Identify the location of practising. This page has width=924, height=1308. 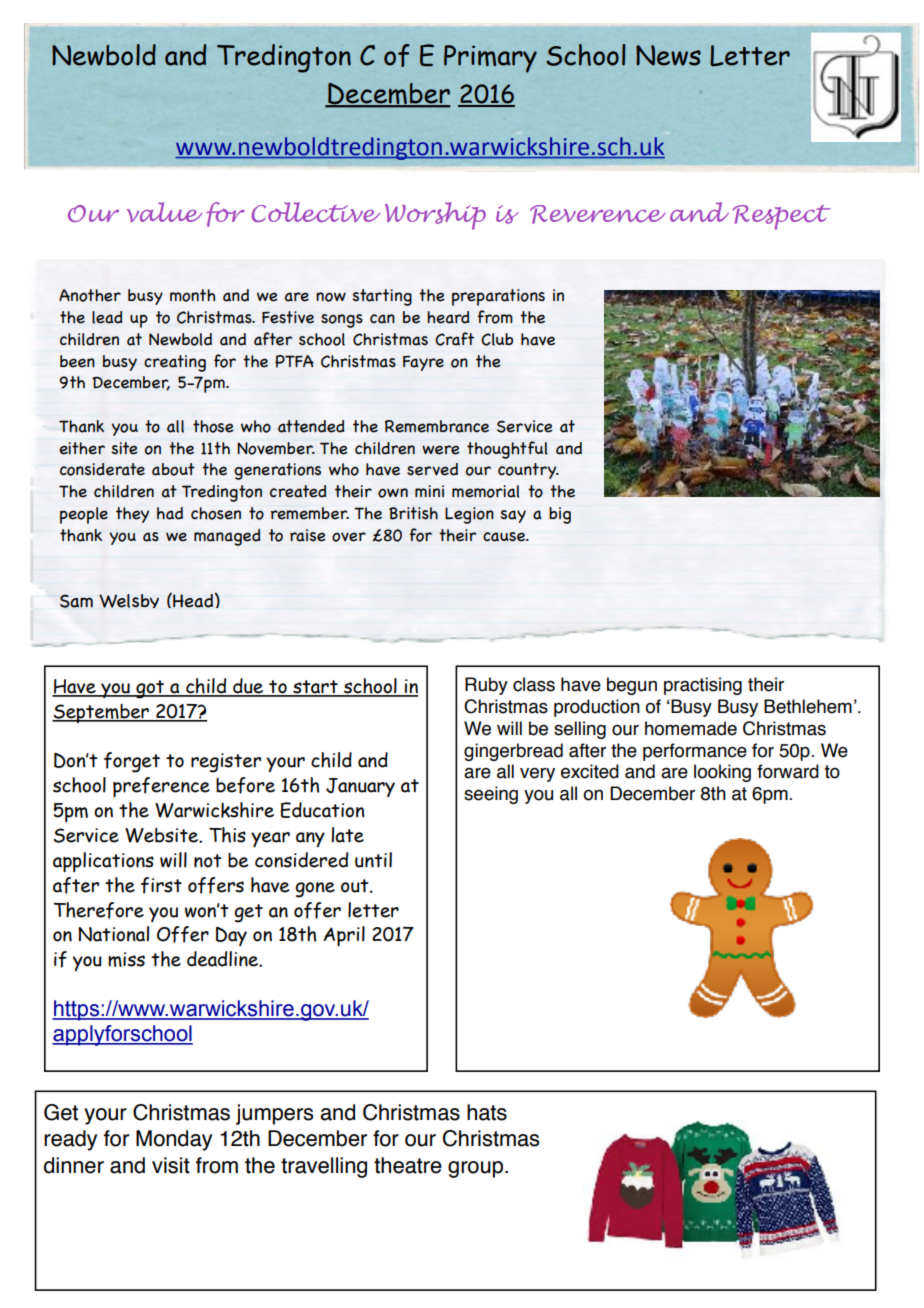
(703, 686).
